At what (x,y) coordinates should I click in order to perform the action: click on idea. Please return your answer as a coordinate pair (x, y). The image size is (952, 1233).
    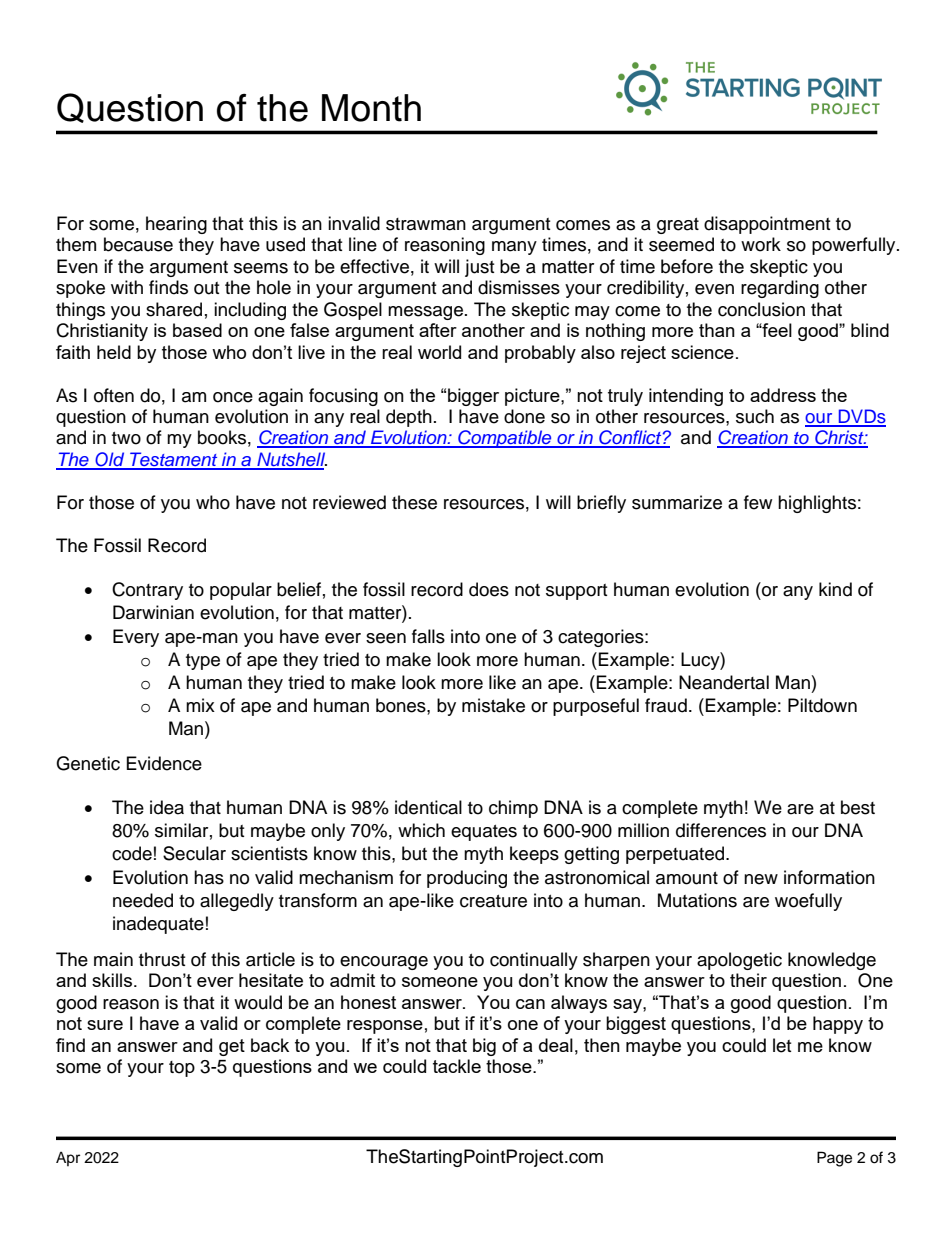
    Looking at the image, I should click on (167, 807).
